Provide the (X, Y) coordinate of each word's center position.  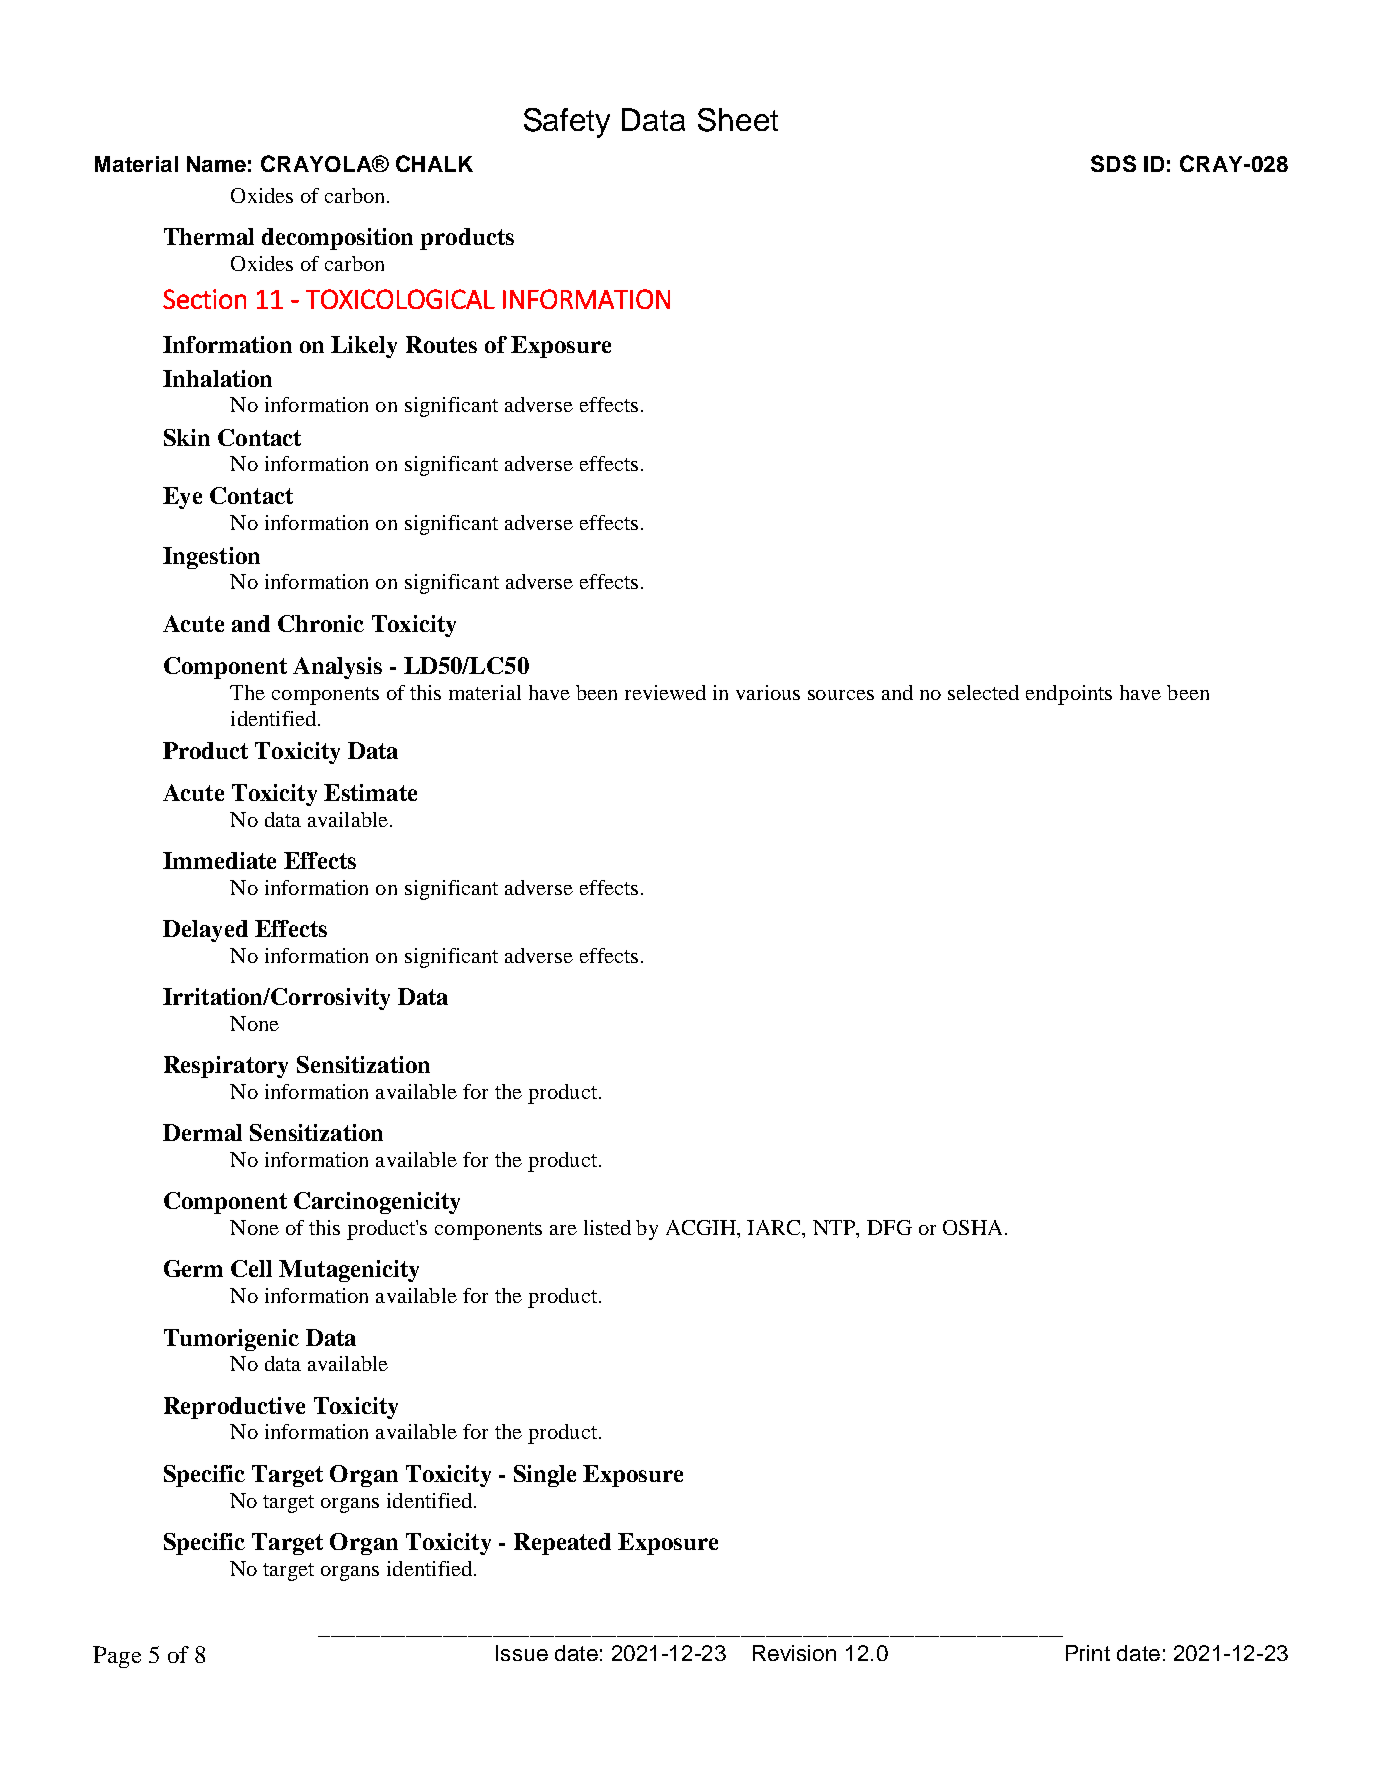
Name (216, 164)
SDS (1113, 163)
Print (1088, 1653)
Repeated (562, 1544)
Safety (567, 123)
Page (117, 1657)
